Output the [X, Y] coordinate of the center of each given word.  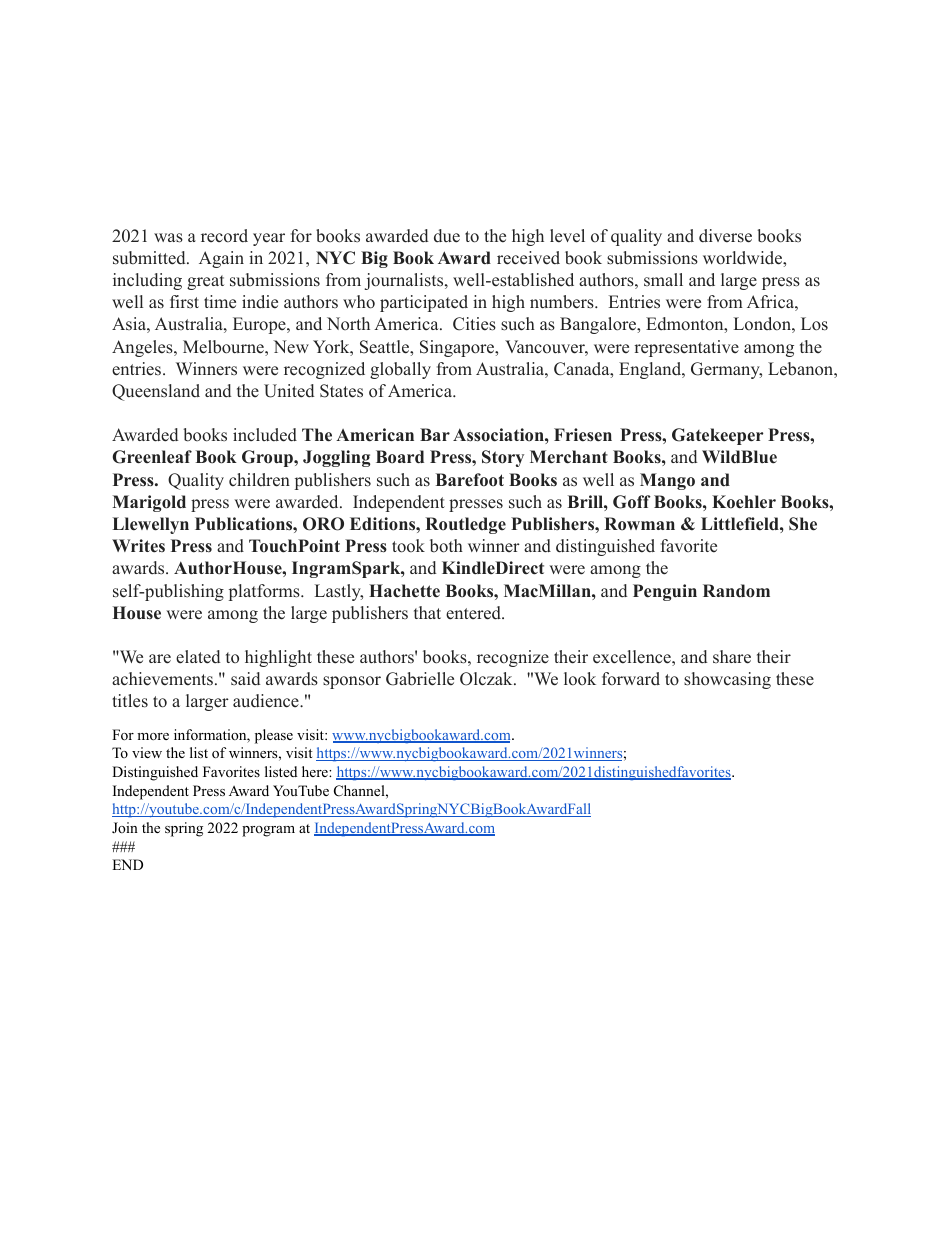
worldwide [743, 258]
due [447, 236]
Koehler [744, 502]
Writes [138, 546]
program [268, 831]
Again [221, 259]
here [316, 771]
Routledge [465, 525]
